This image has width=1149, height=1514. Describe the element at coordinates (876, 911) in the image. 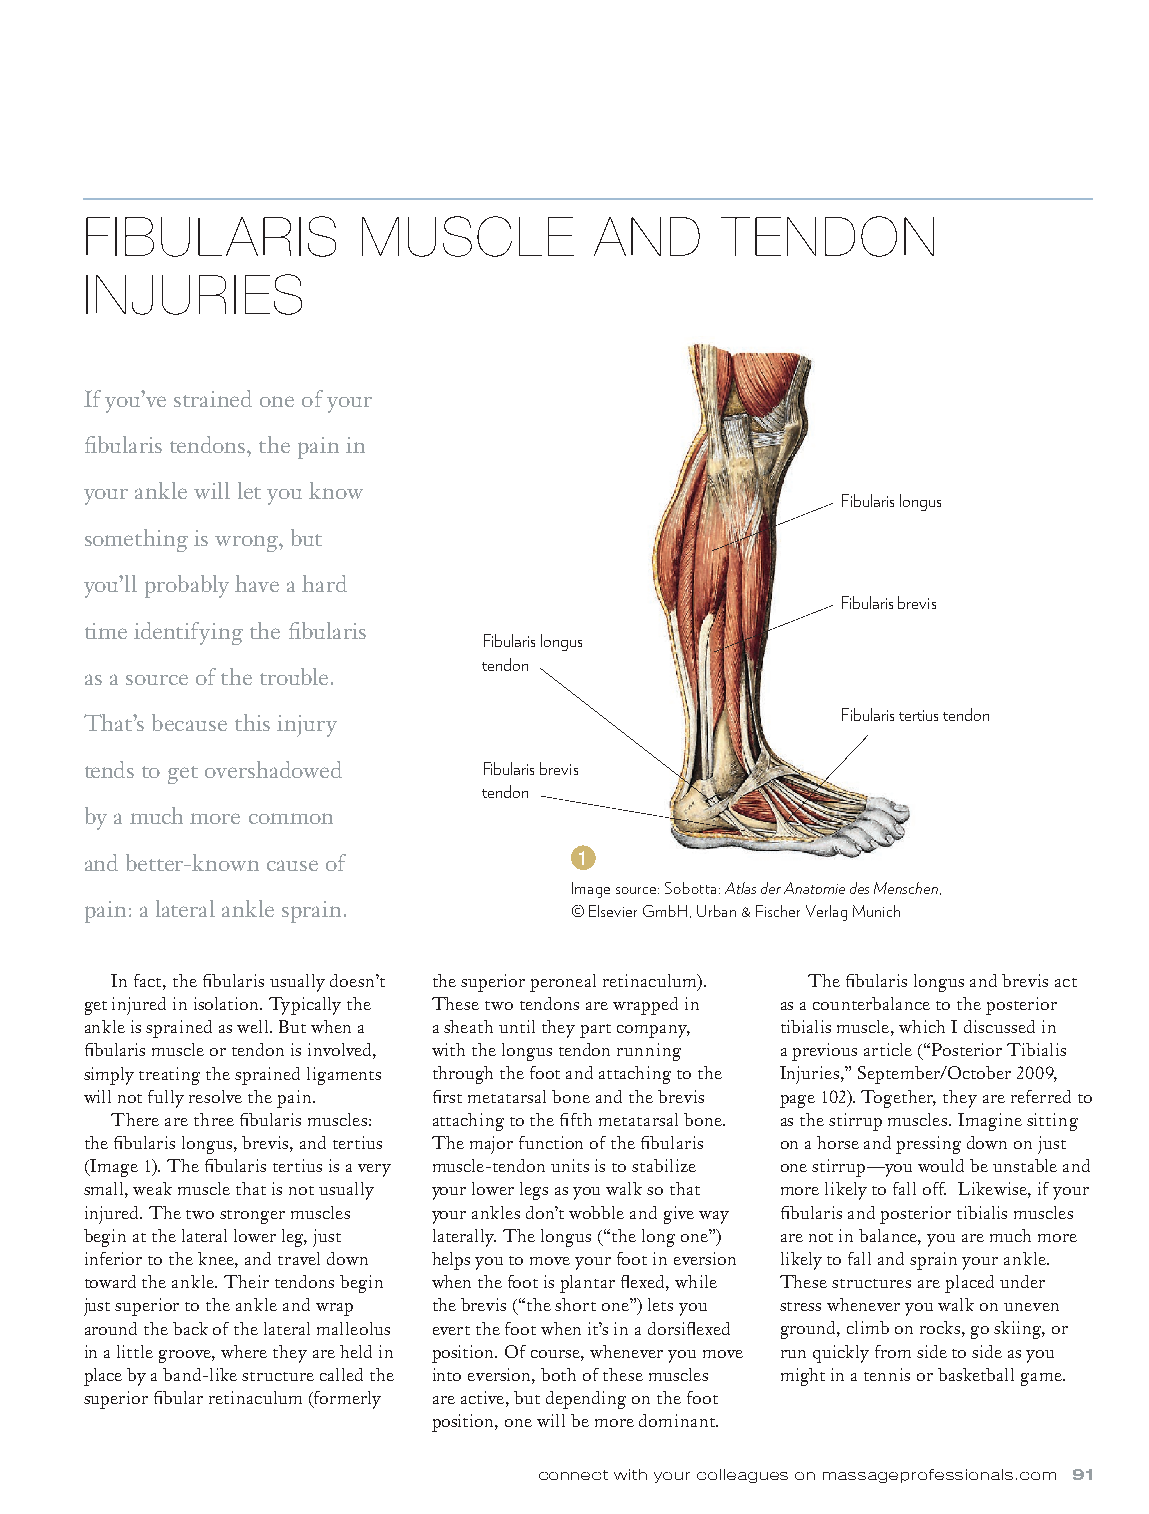

I see `Munich` at that location.
